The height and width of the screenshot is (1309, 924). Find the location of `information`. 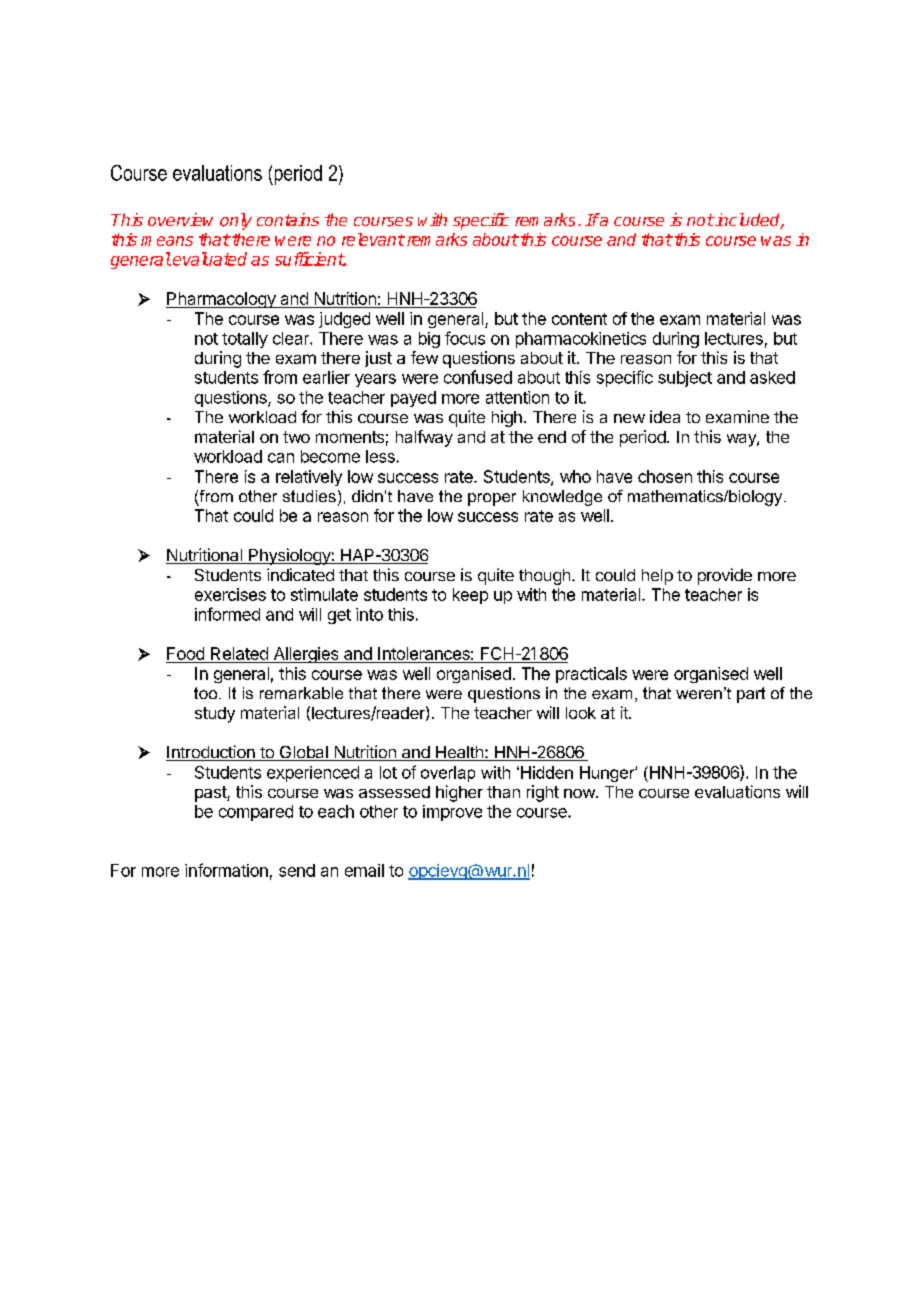

information is located at coordinates (226, 870).
